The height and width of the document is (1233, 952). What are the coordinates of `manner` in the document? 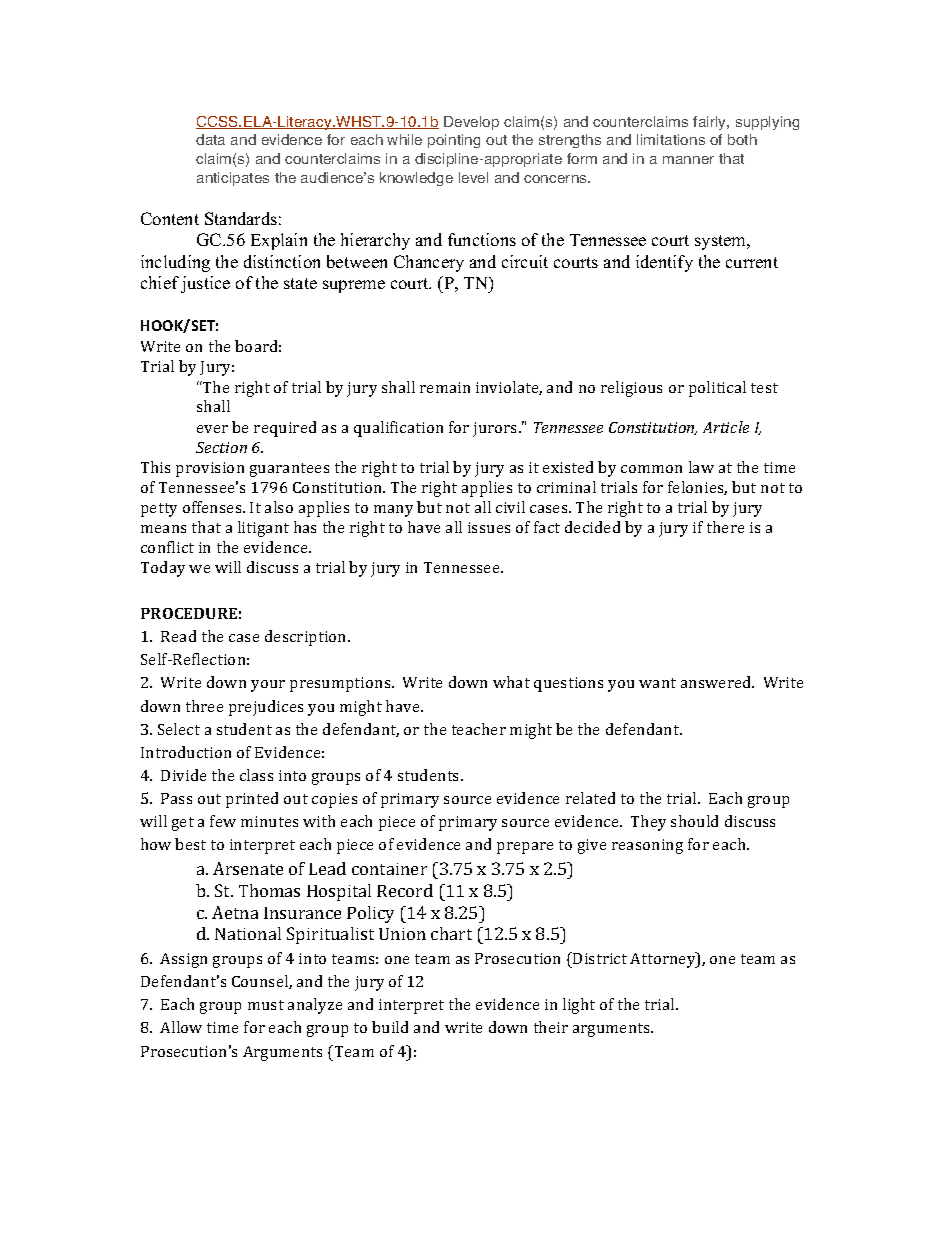 It's located at (688, 160).
